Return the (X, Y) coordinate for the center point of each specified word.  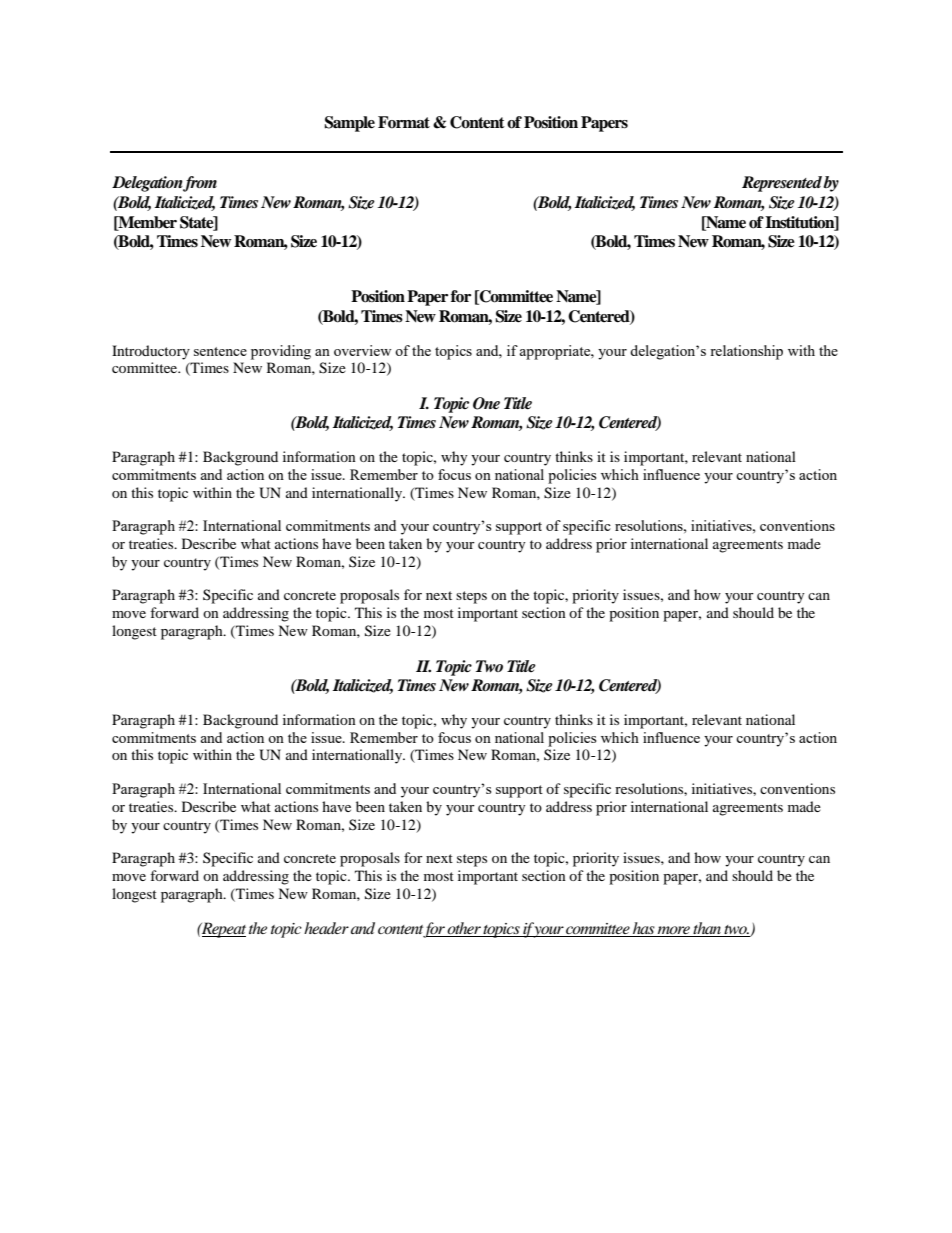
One (486, 403)
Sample (349, 124)
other (464, 928)
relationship (746, 352)
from (199, 184)
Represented (783, 184)
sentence (220, 351)
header (326, 928)
